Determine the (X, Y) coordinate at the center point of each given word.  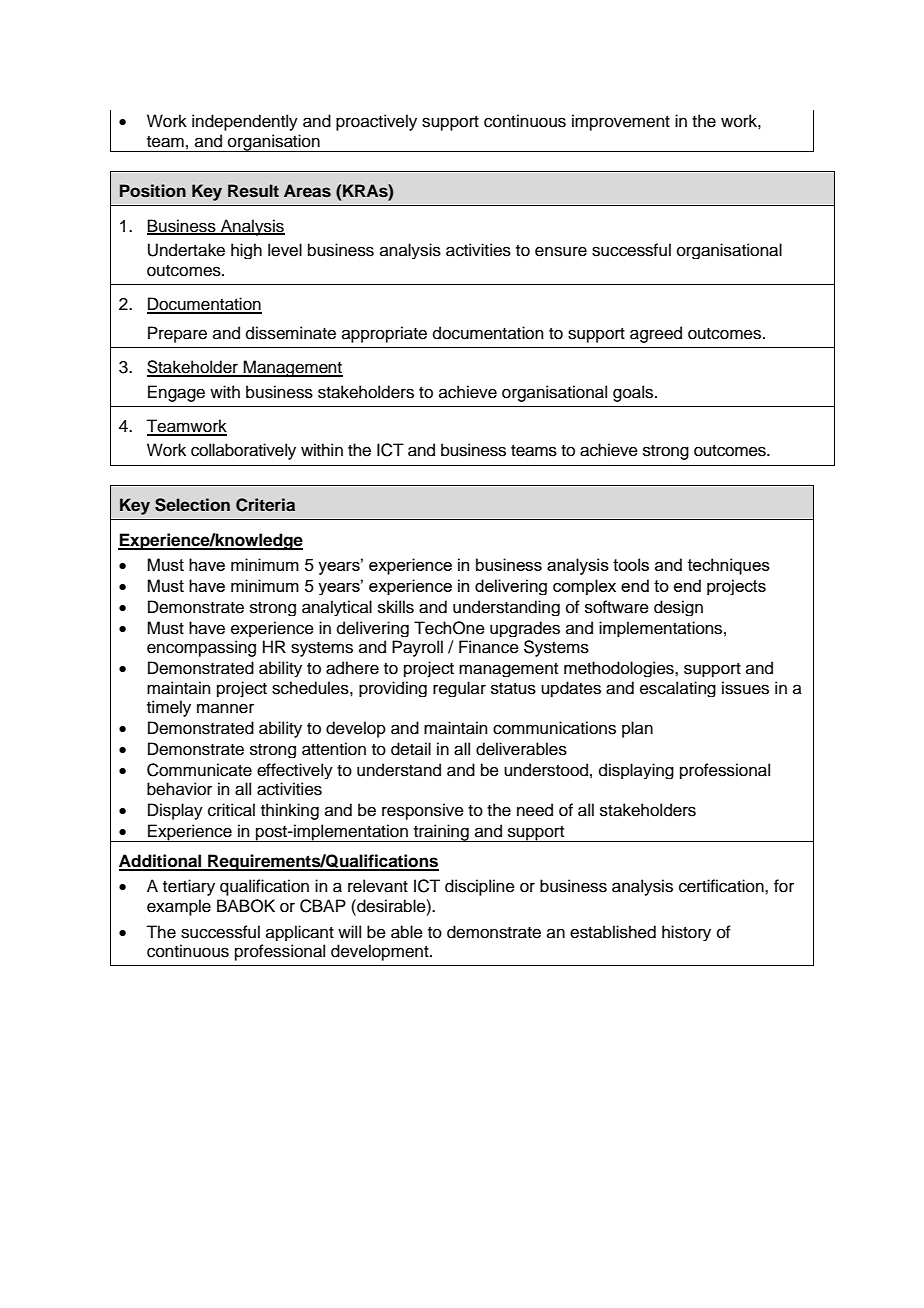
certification (722, 886)
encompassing (201, 648)
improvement (621, 122)
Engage (176, 393)
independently (245, 122)
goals (634, 393)
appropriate (384, 334)
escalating (678, 689)
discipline (480, 887)
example (179, 907)
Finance (489, 647)
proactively (376, 122)
